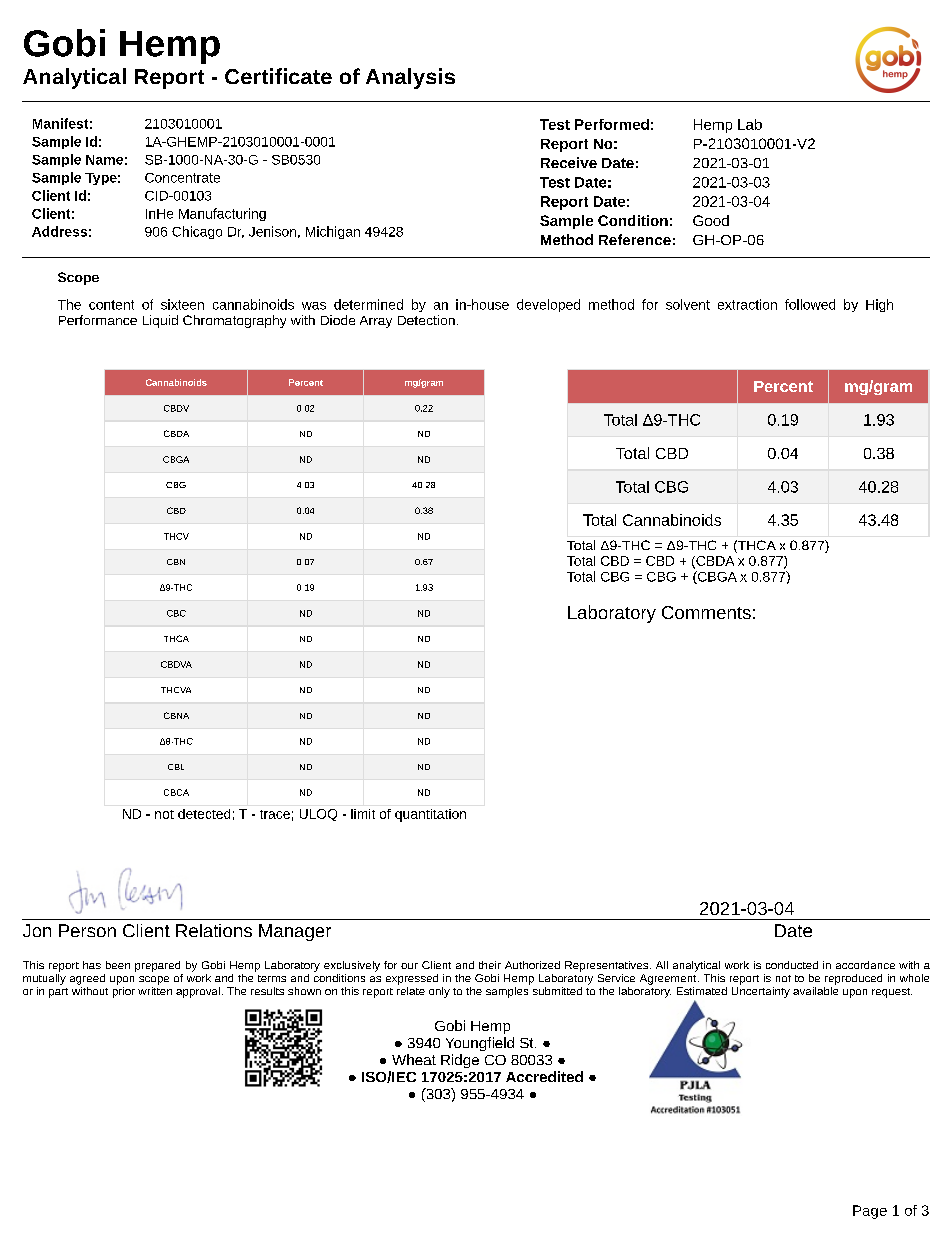 Image resolution: width=952 pixels, height=1233 pixels. What do you see at coordinates (426, 320) in the screenshot?
I see `Detection` at bounding box center [426, 320].
